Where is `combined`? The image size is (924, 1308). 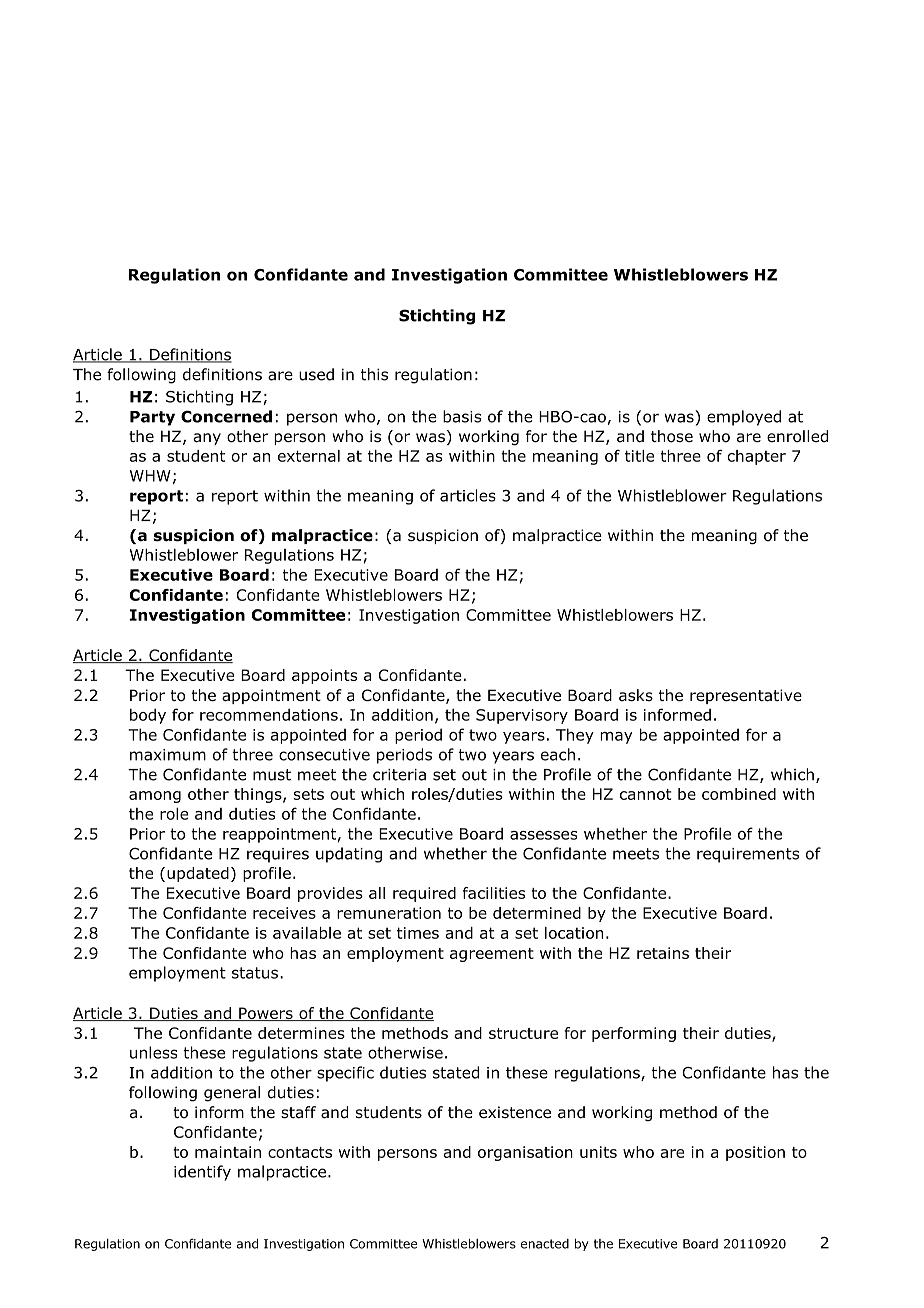
combined is located at coordinates (739, 794).
